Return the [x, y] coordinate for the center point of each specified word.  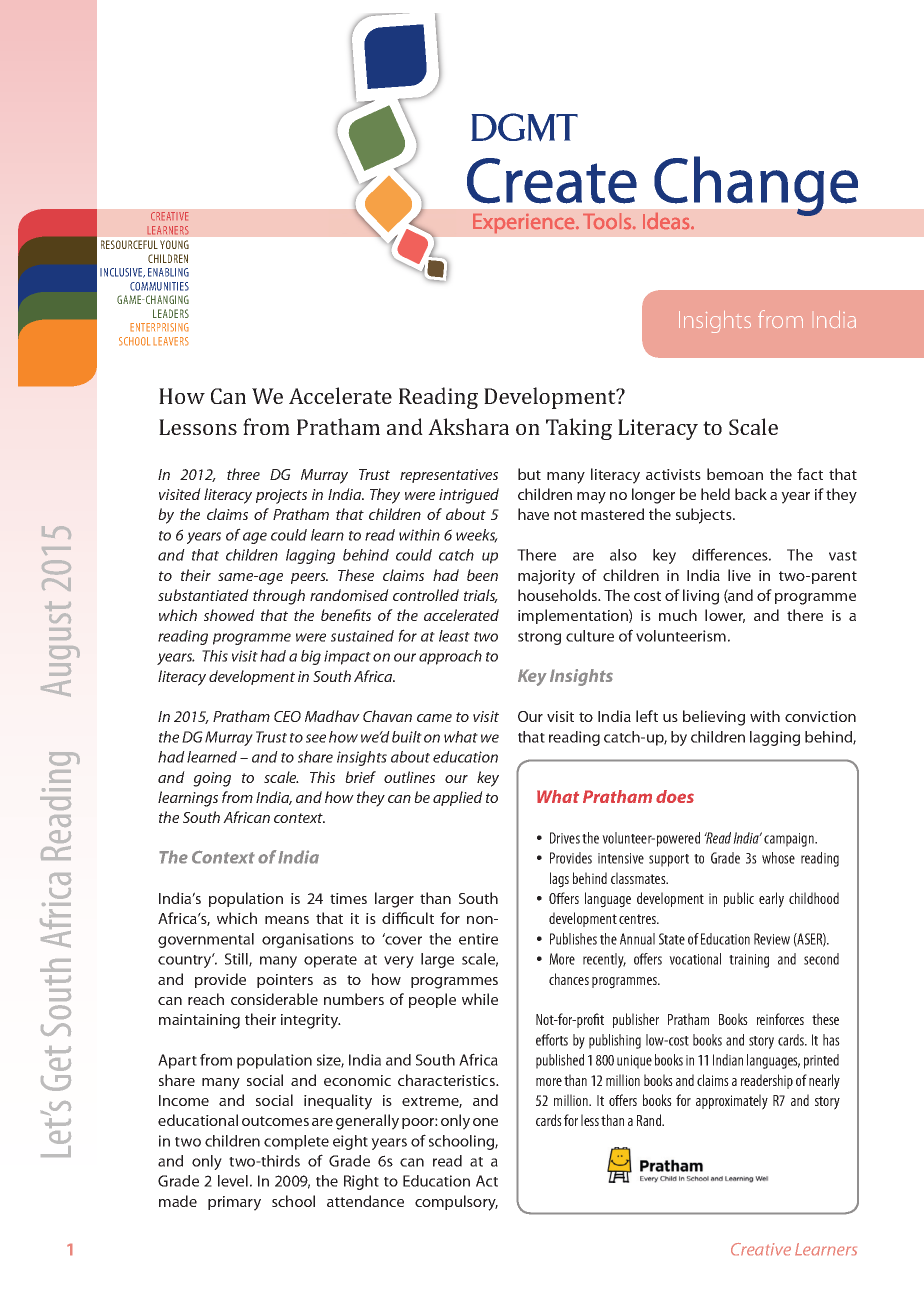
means [287, 920]
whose [778, 858]
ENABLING [168, 272]
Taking [579, 429]
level [233, 1181]
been [482, 575]
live [739, 575]
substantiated [203, 595]
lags [559, 880]
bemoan [735, 474]
